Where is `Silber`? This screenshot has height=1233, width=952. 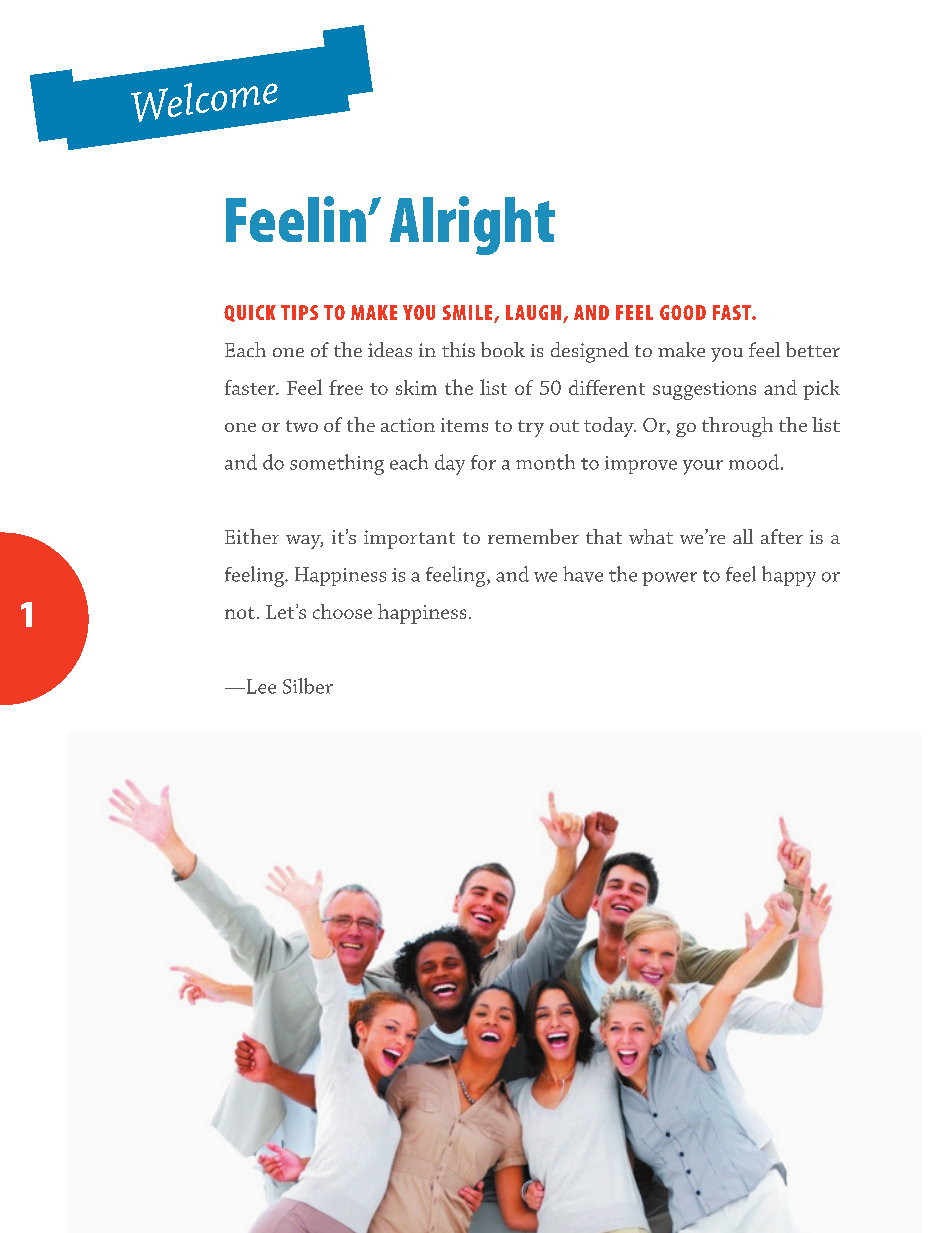 Silber is located at coordinates (308, 686).
